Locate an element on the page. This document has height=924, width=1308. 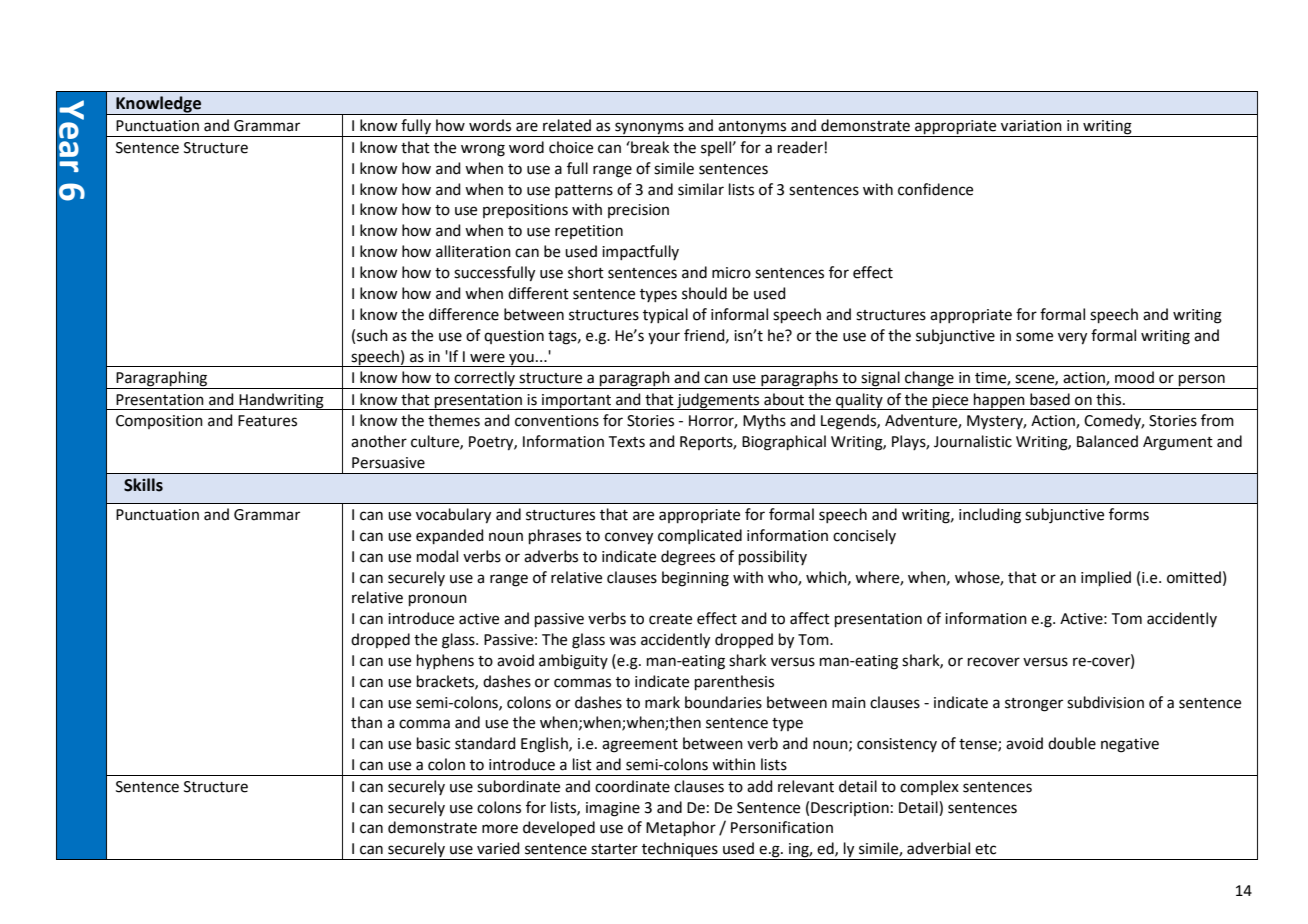
typical is located at coordinates (665, 315).
